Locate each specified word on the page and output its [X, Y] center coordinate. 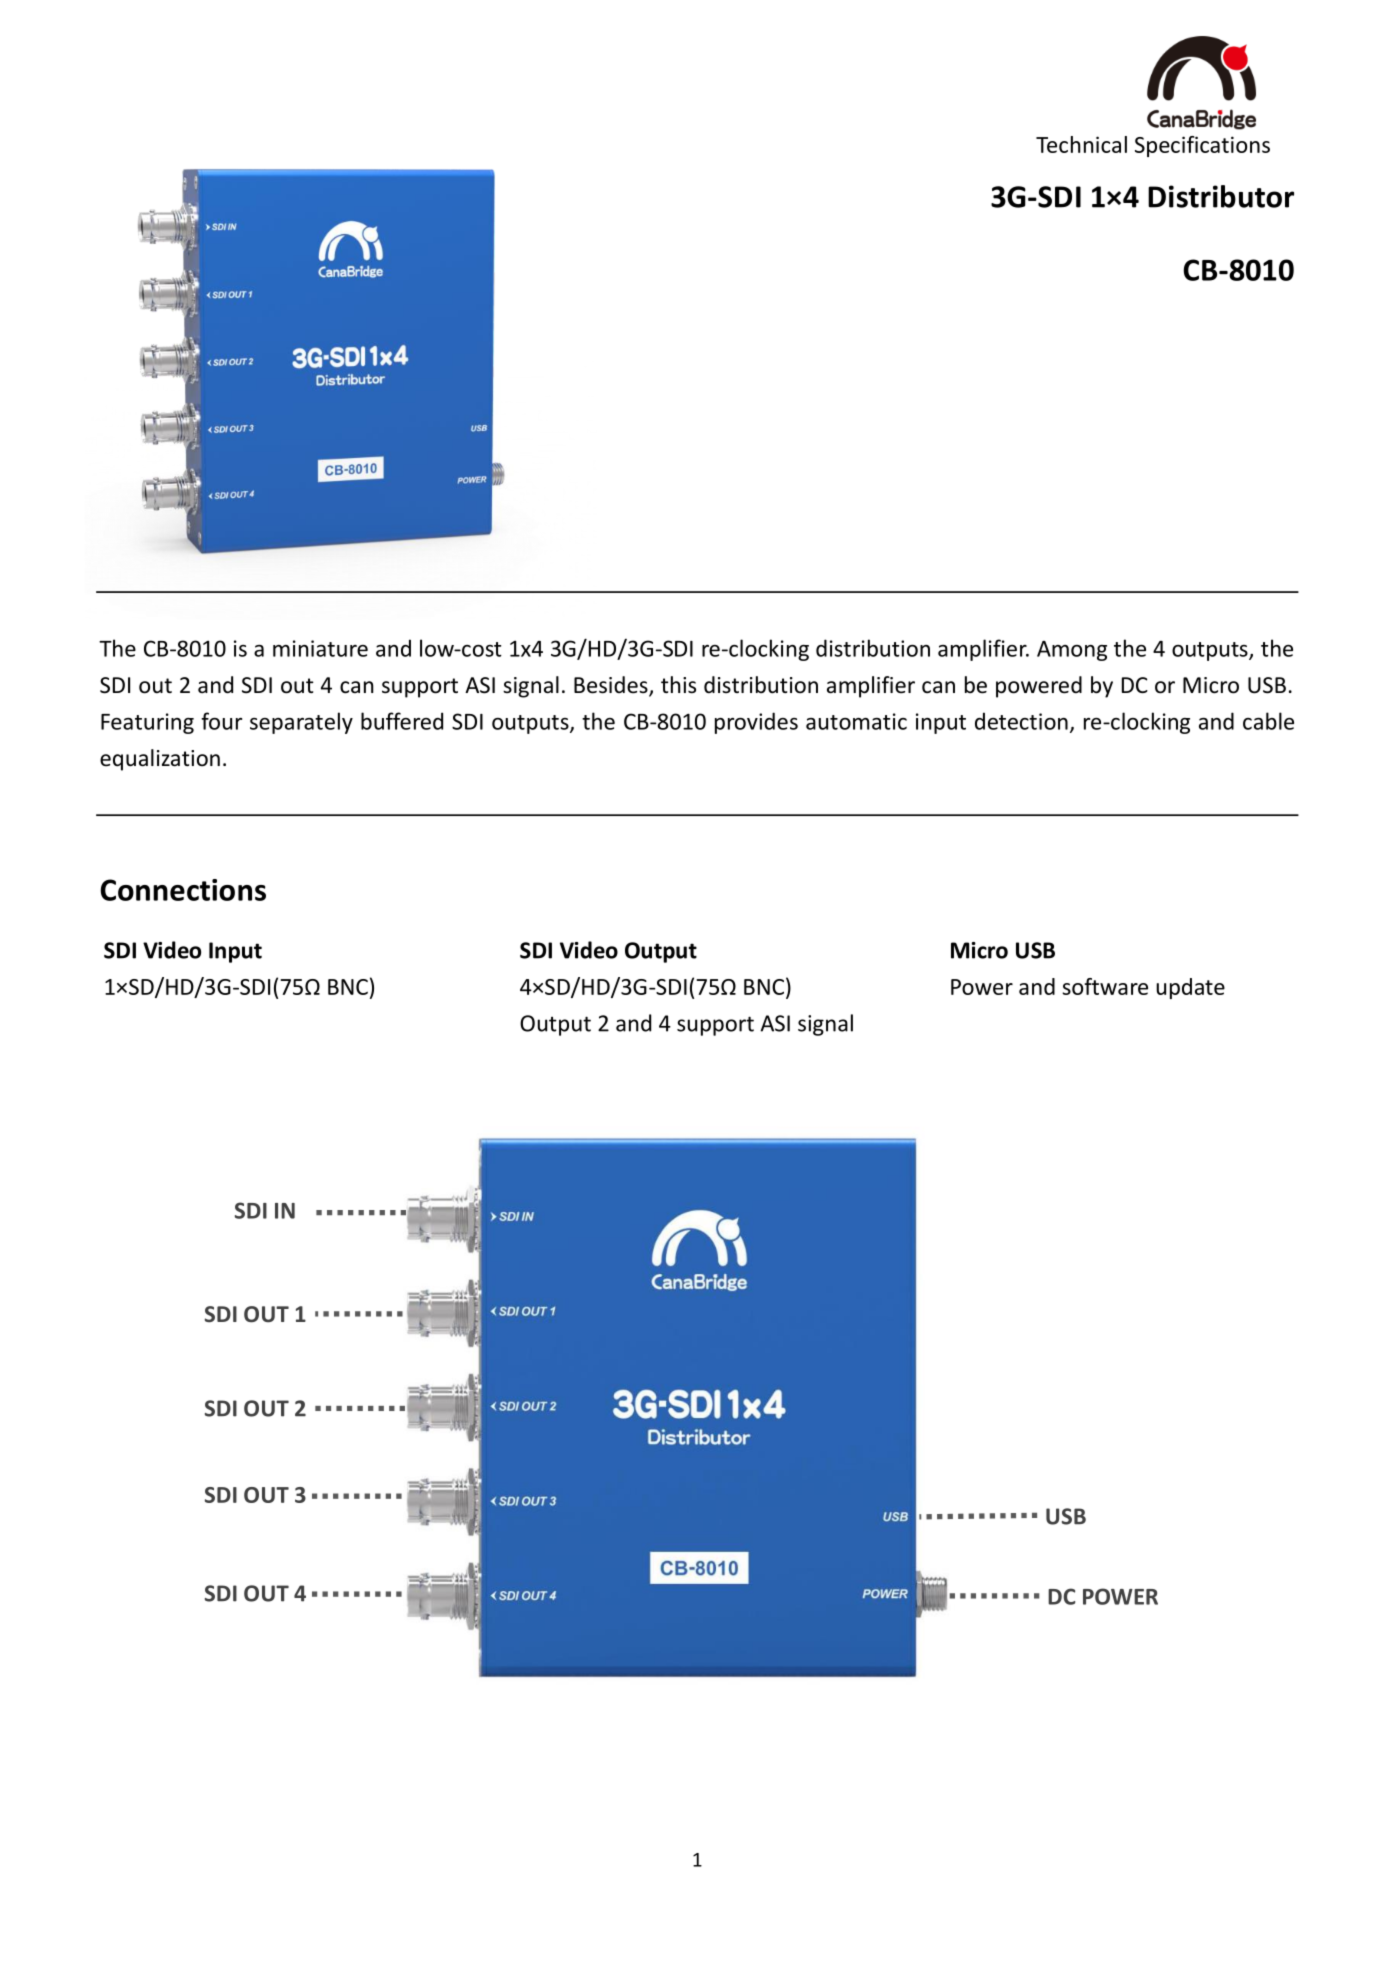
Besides [612, 686]
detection [1021, 721]
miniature [320, 648]
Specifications [1202, 146]
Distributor [1221, 196]
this [678, 685]
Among [1072, 651]
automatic [856, 721]
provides [756, 723]
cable [1268, 721]
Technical [1081, 144]
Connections [183, 890]
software [1105, 986]
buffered [402, 721]
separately [301, 723]
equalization [160, 760]
